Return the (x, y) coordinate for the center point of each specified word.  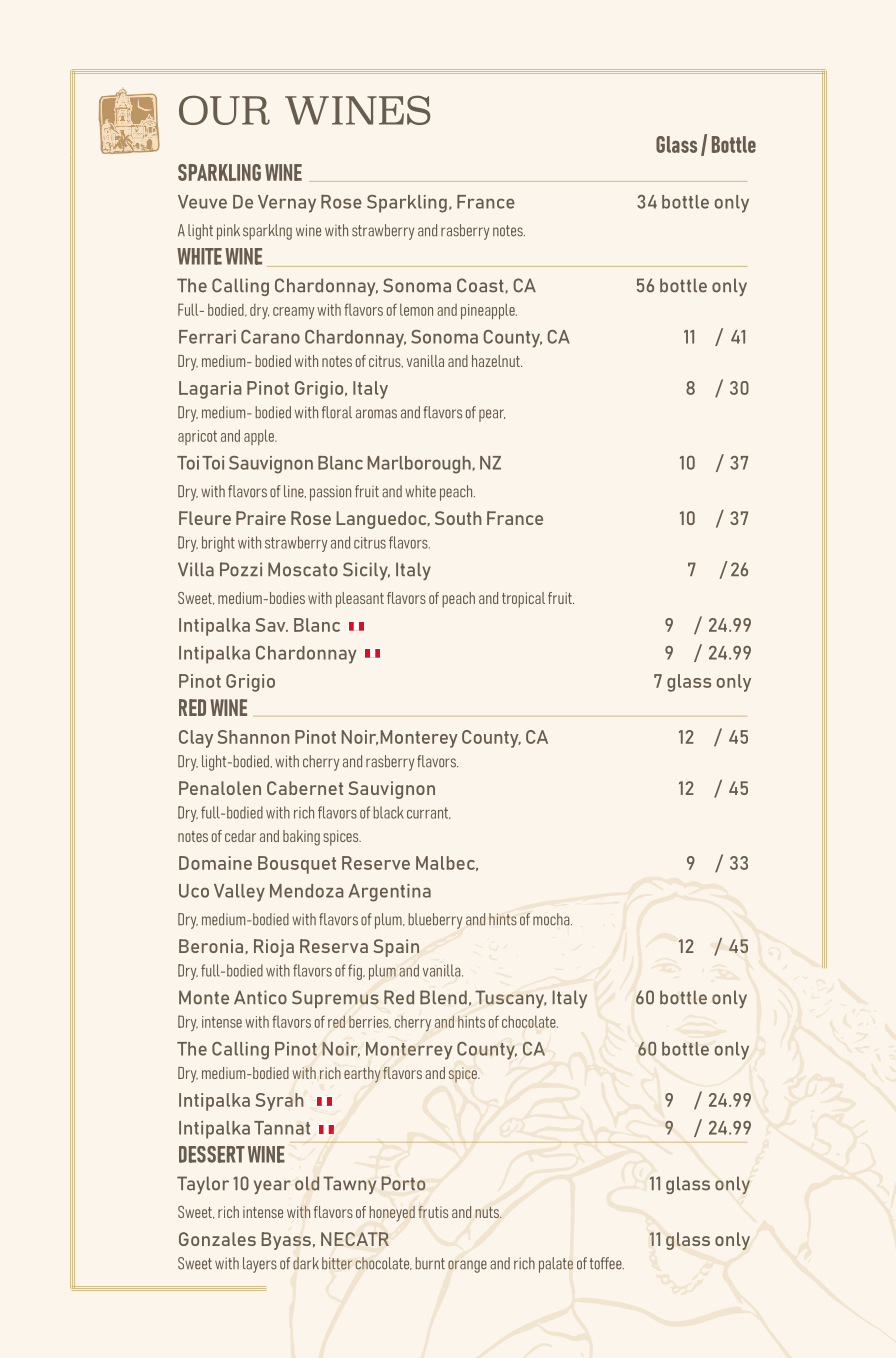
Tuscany (511, 999)
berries (370, 1022)
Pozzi (241, 569)
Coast (480, 285)
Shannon (253, 737)
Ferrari (207, 337)
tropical (523, 600)
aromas (376, 414)
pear (492, 415)
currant (429, 813)
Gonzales (217, 1239)
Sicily (366, 571)
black (388, 812)
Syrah (279, 1102)
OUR (224, 110)
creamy (294, 313)
